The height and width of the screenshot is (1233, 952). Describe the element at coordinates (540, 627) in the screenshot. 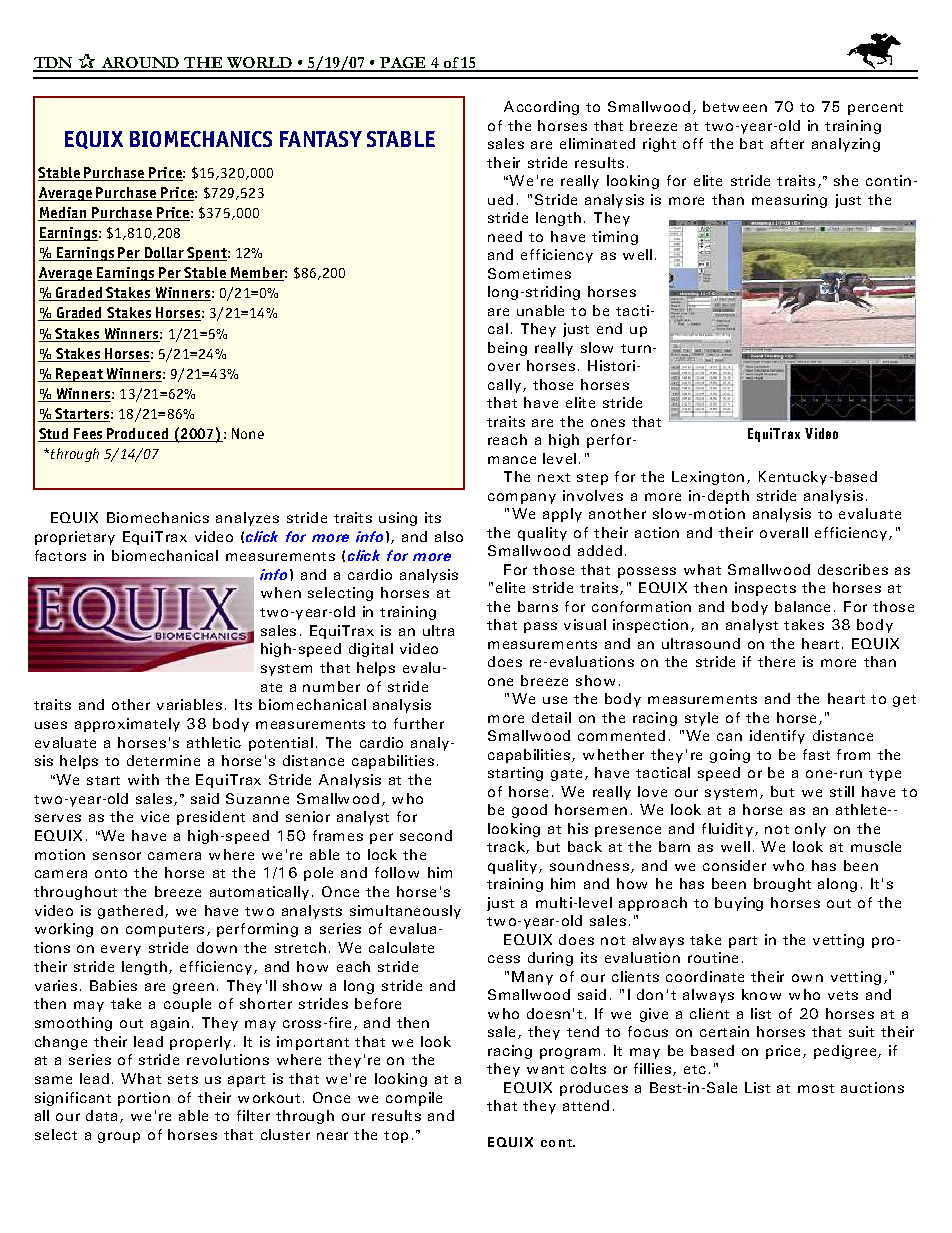

I see `pass` at that location.
